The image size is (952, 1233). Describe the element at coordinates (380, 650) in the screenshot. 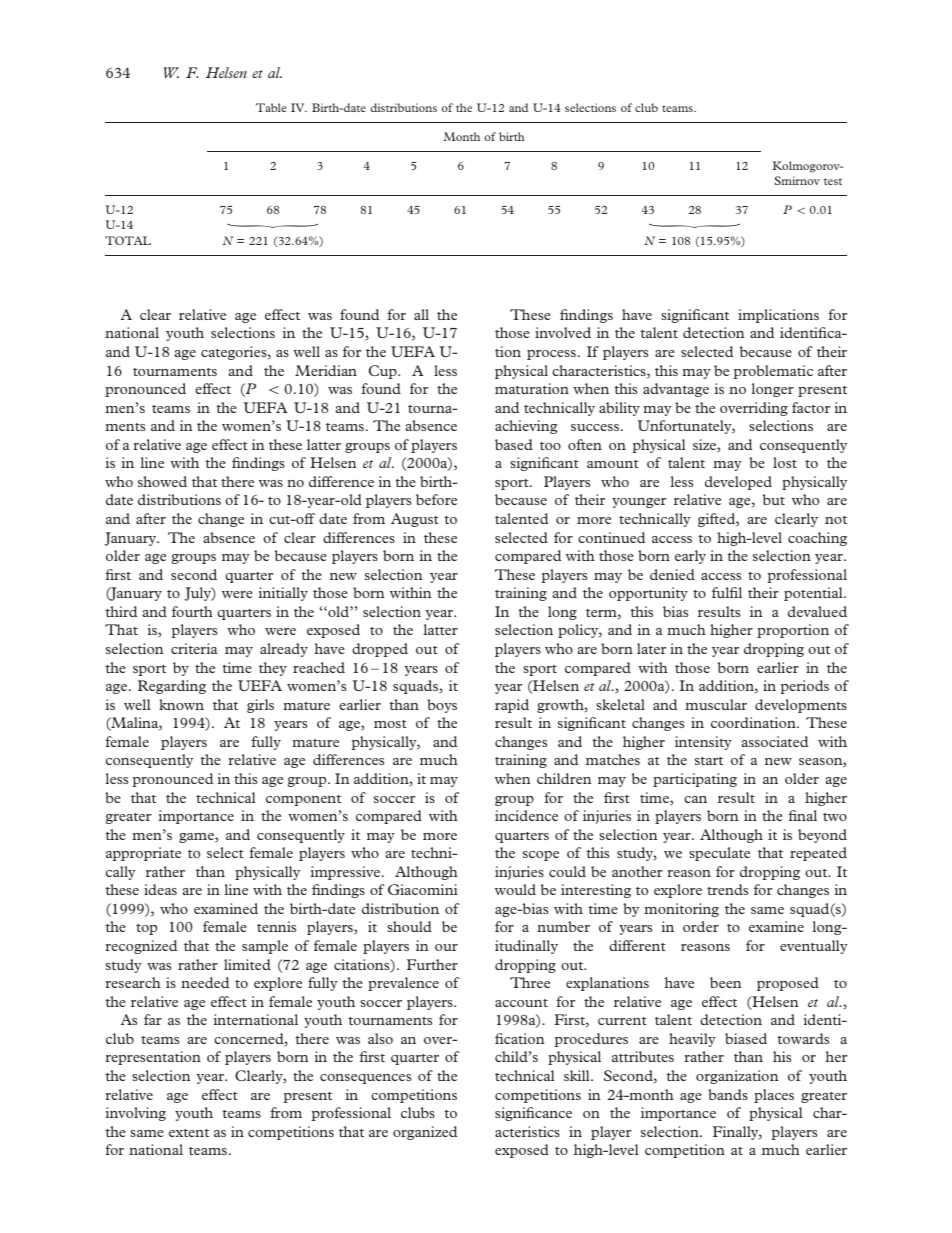

I see `dropped` at that location.
